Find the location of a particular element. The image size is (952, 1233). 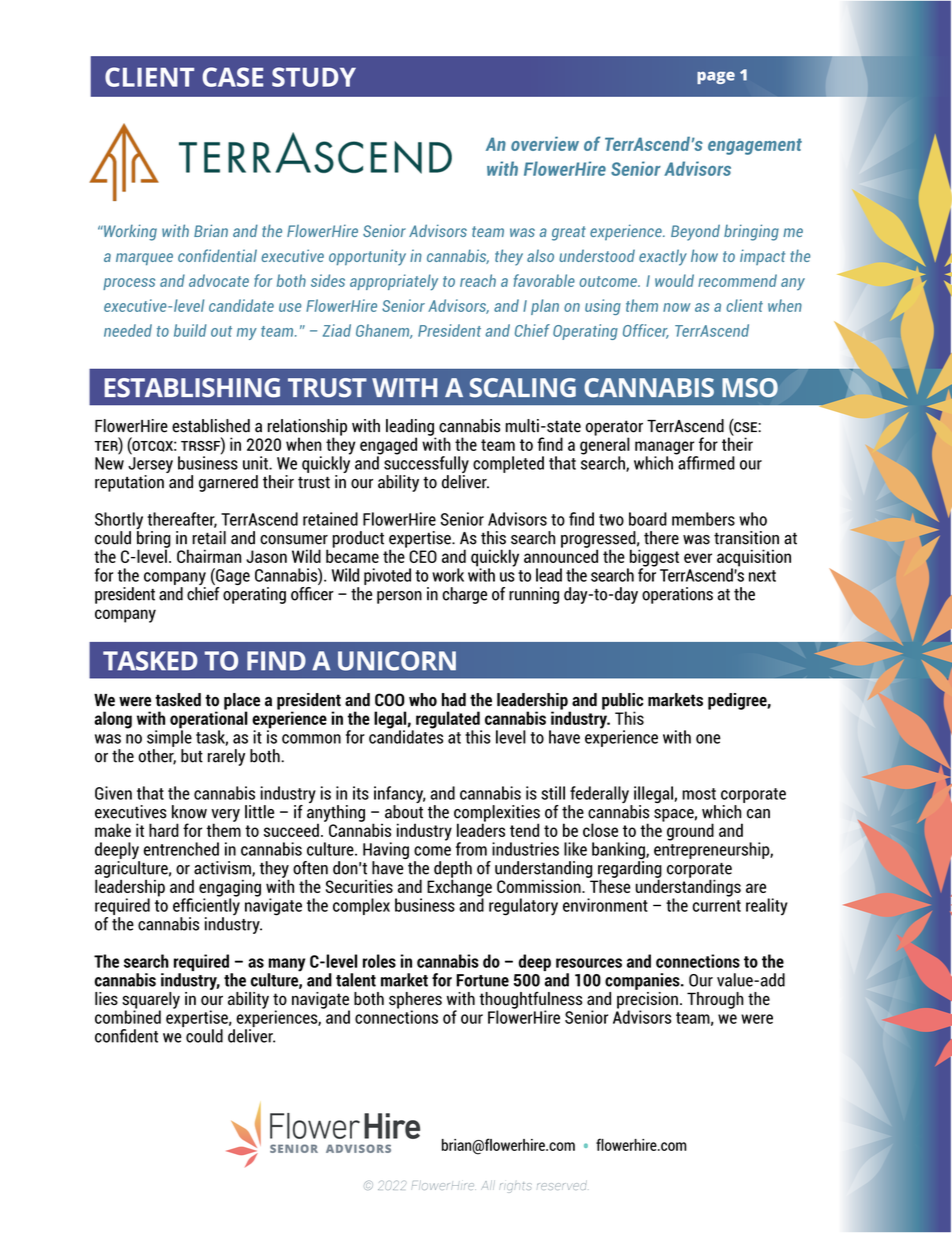

combined is located at coordinates (128, 1016).
